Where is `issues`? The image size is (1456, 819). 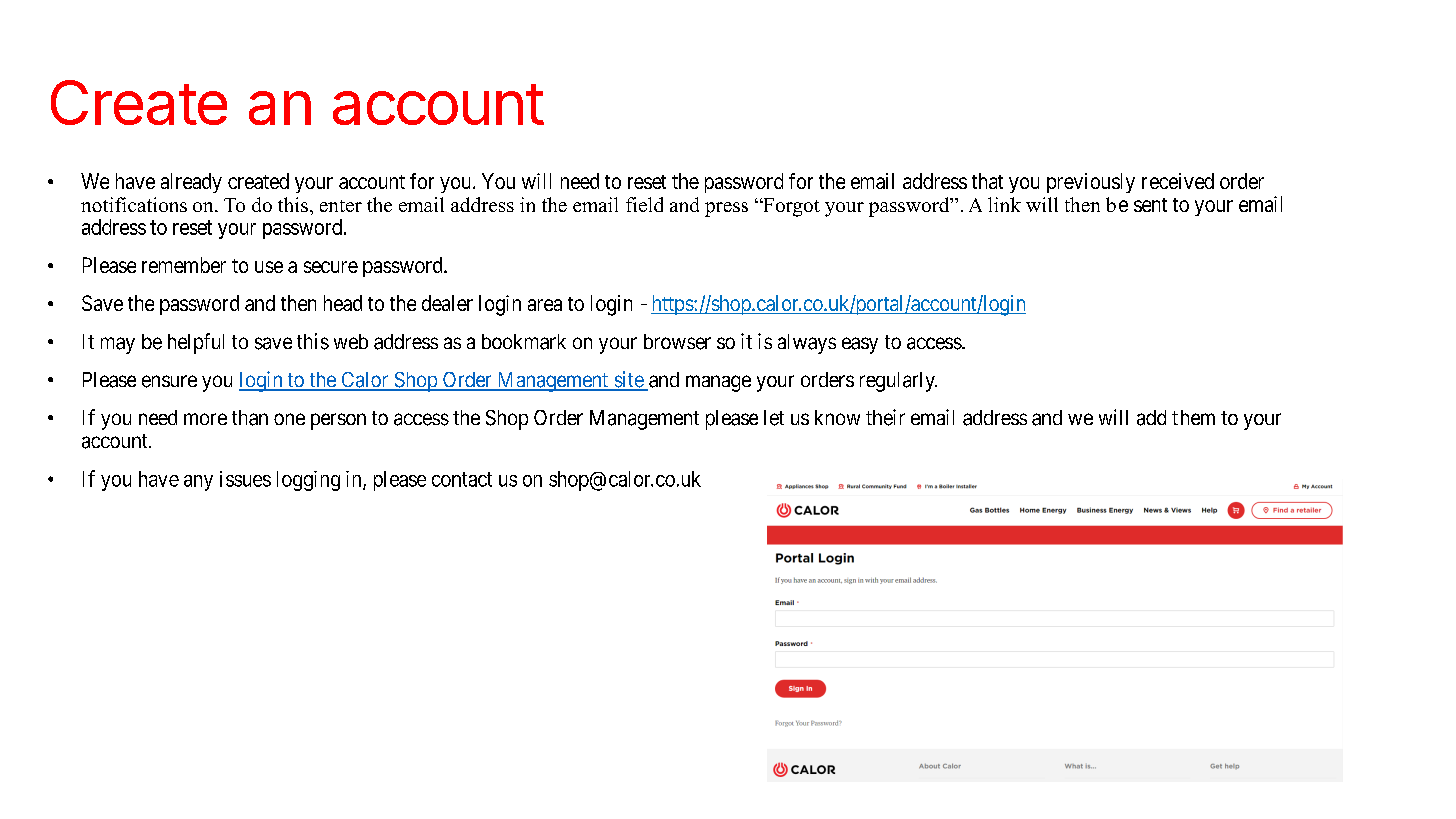 issues is located at coordinates (245, 479).
